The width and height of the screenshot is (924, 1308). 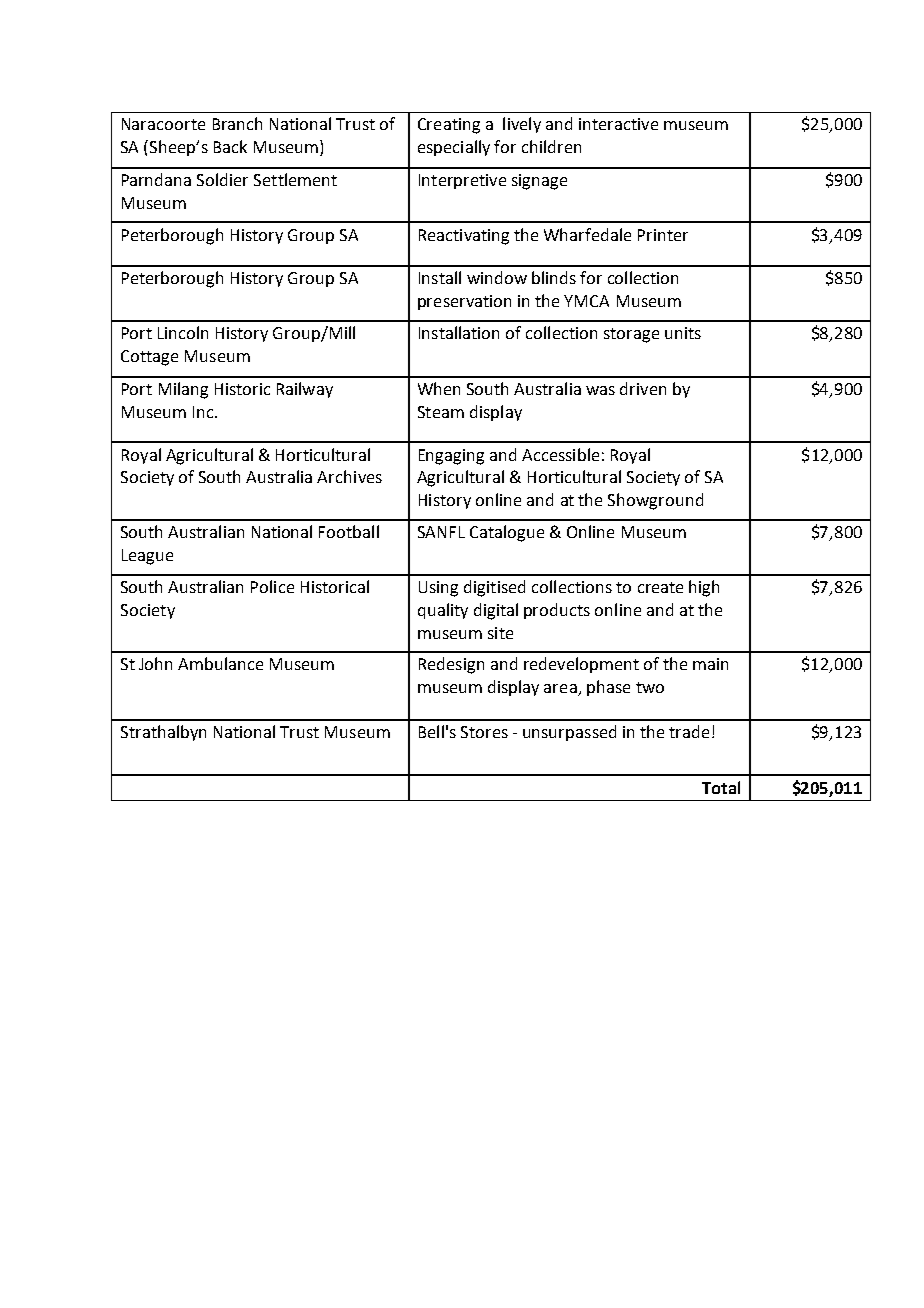 What do you see at coordinates (710, 664) in the screenshot?
I see `main` at bounding box center [710, 664].
